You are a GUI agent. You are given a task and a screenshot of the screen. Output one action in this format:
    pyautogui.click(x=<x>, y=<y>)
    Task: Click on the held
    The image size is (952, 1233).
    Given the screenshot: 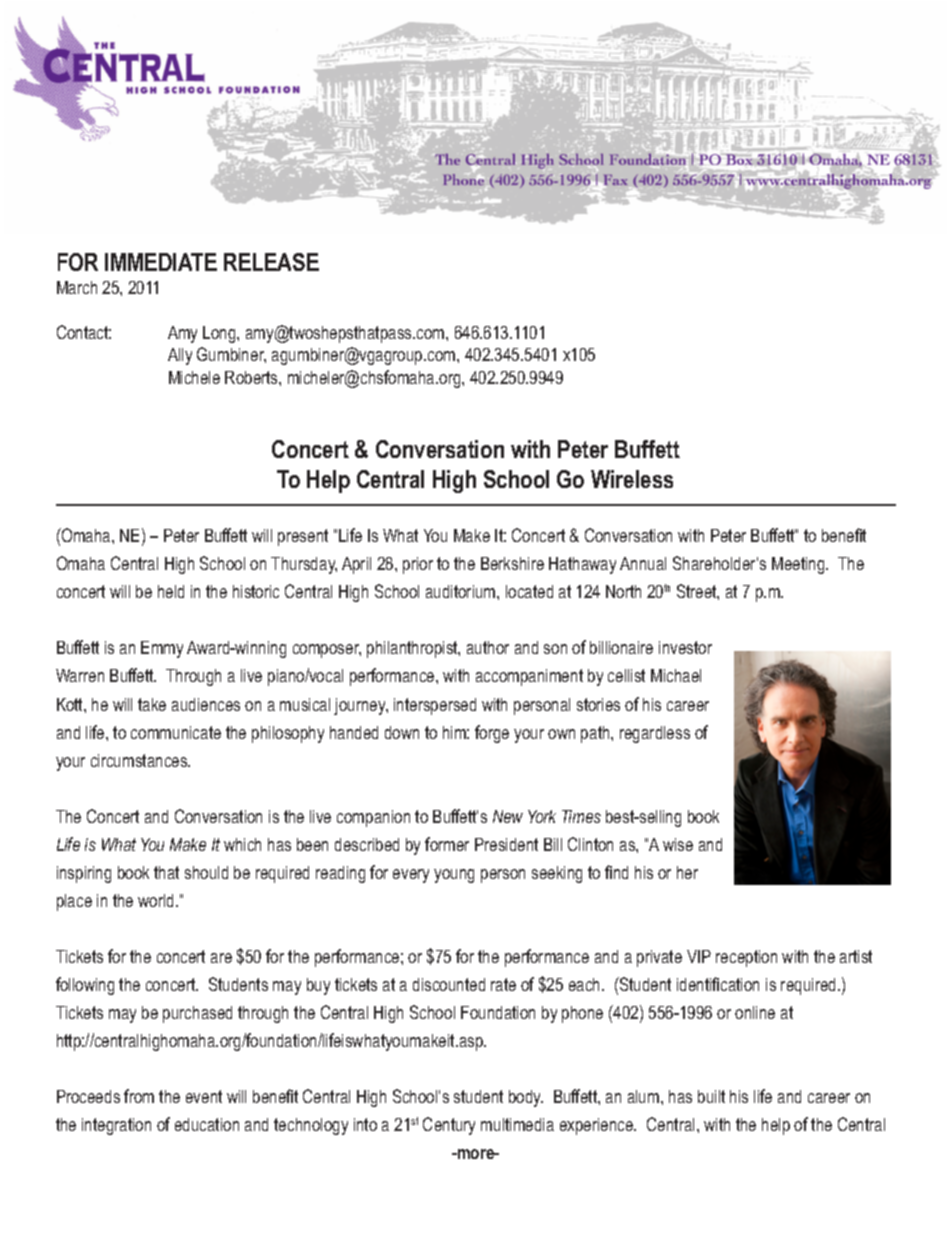 What is the action you would take?
    pyautogui.click(x=171, y=591)
